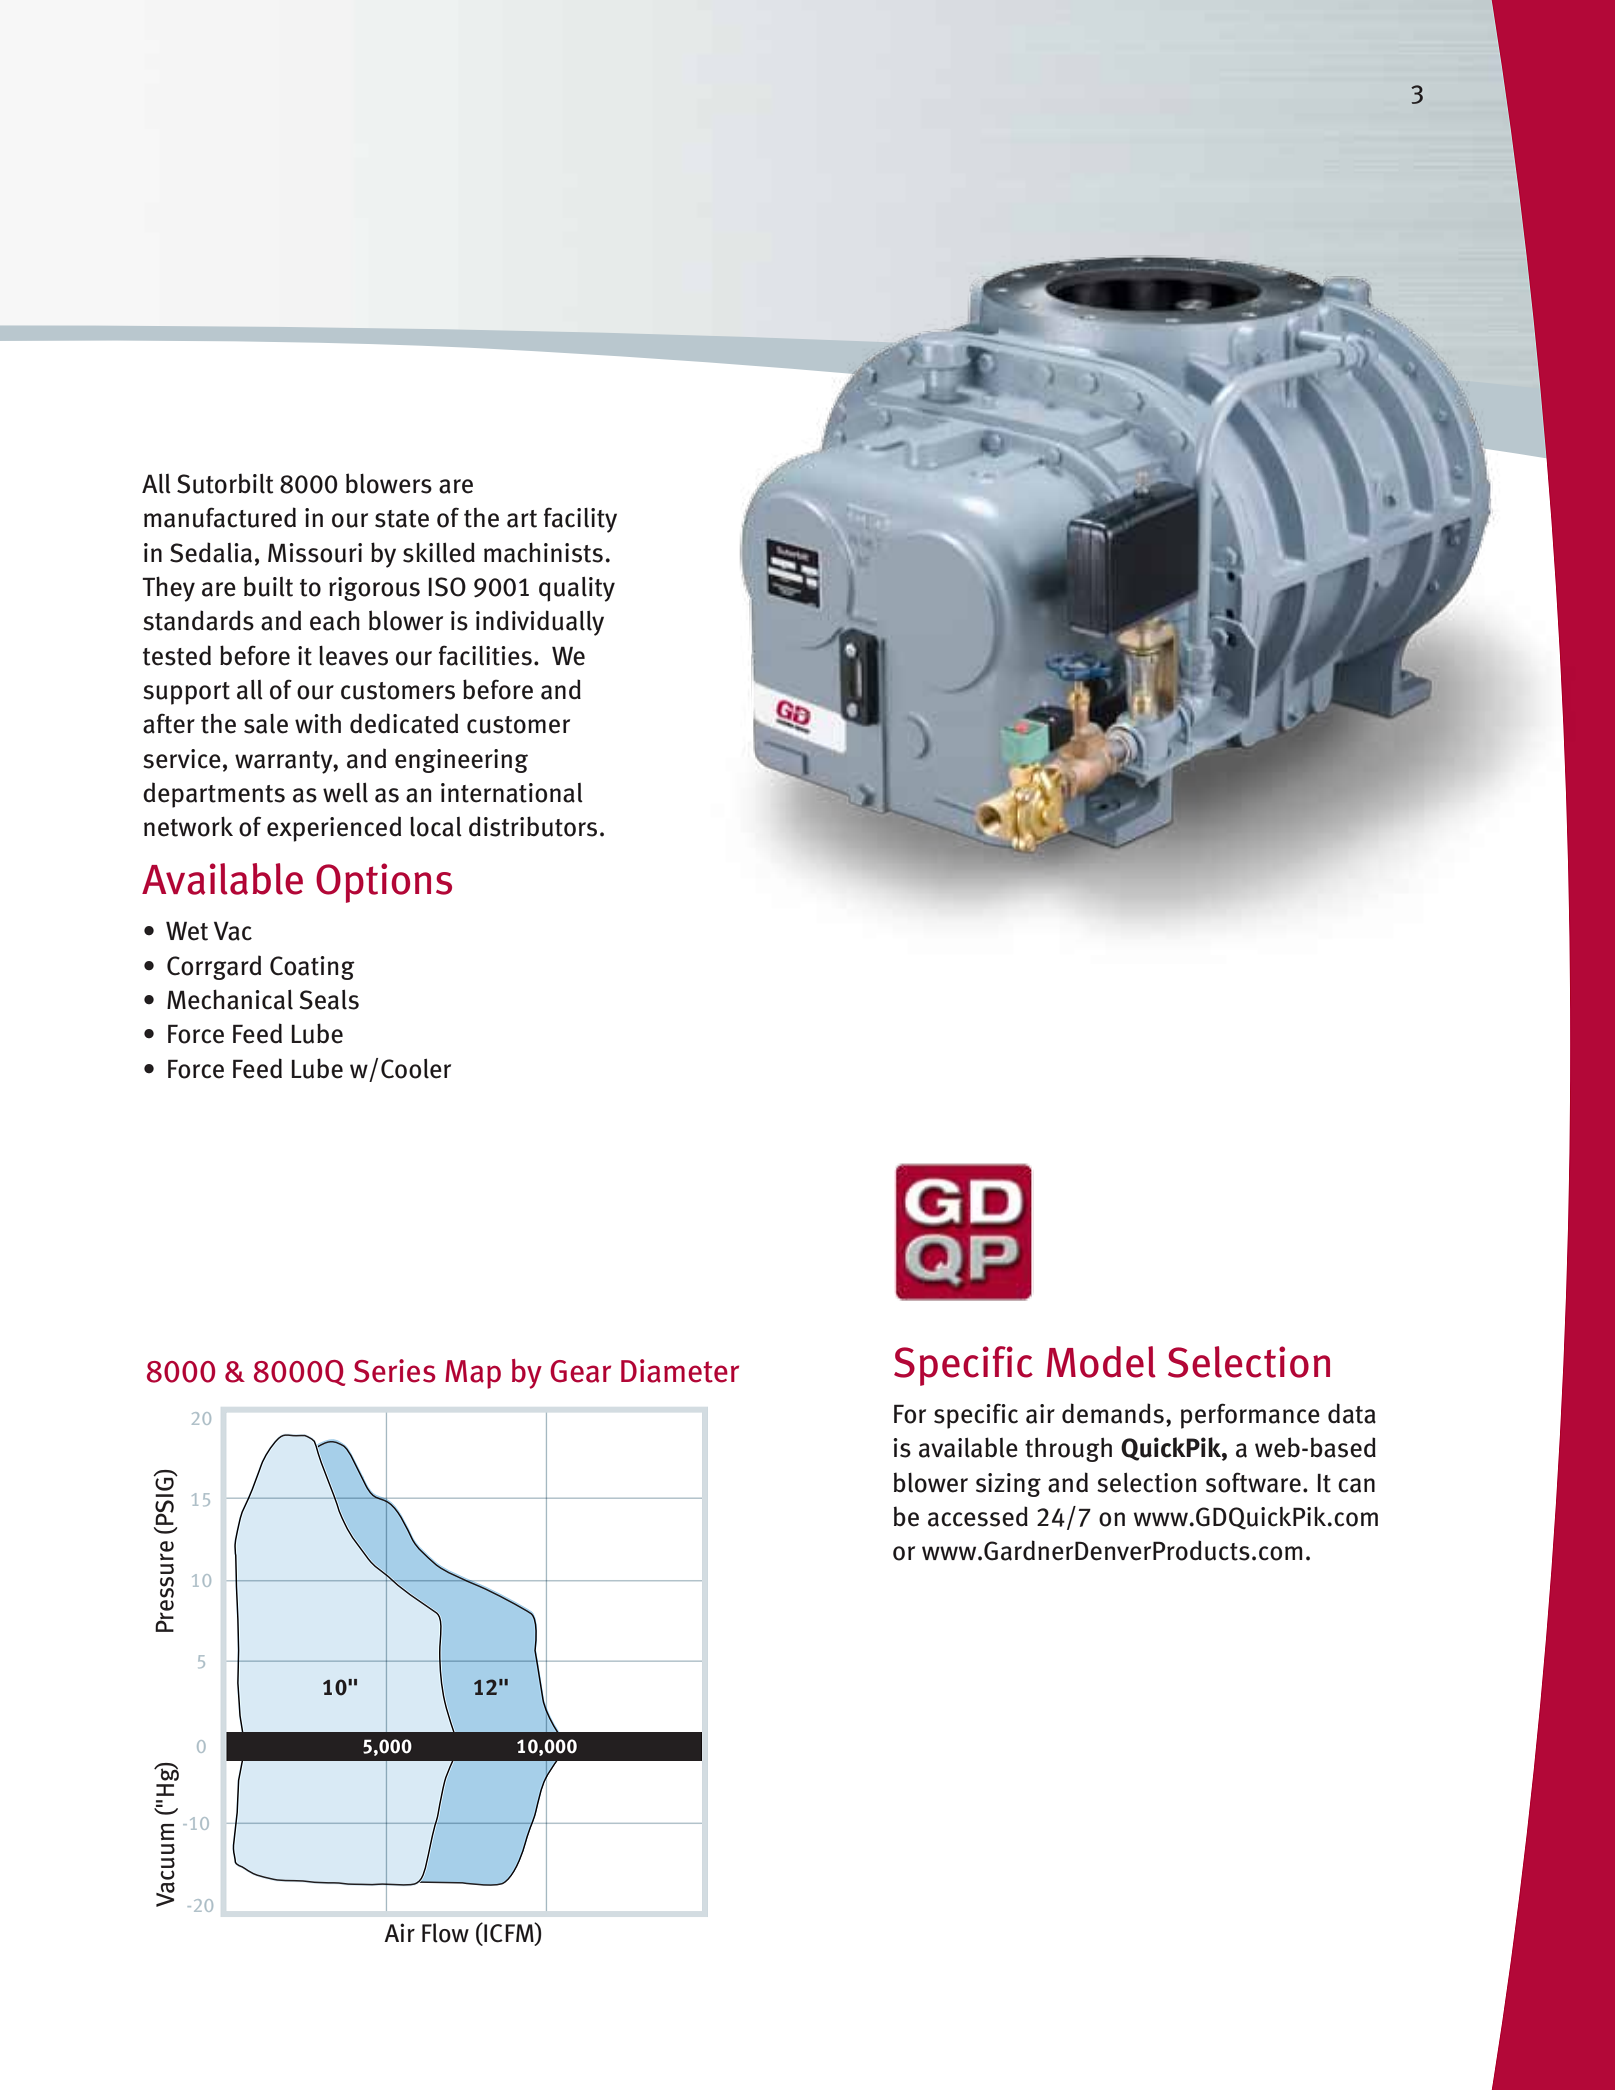  Describe the element at coordinates (445, 1933) in the page. I see `Flow` at that location.
